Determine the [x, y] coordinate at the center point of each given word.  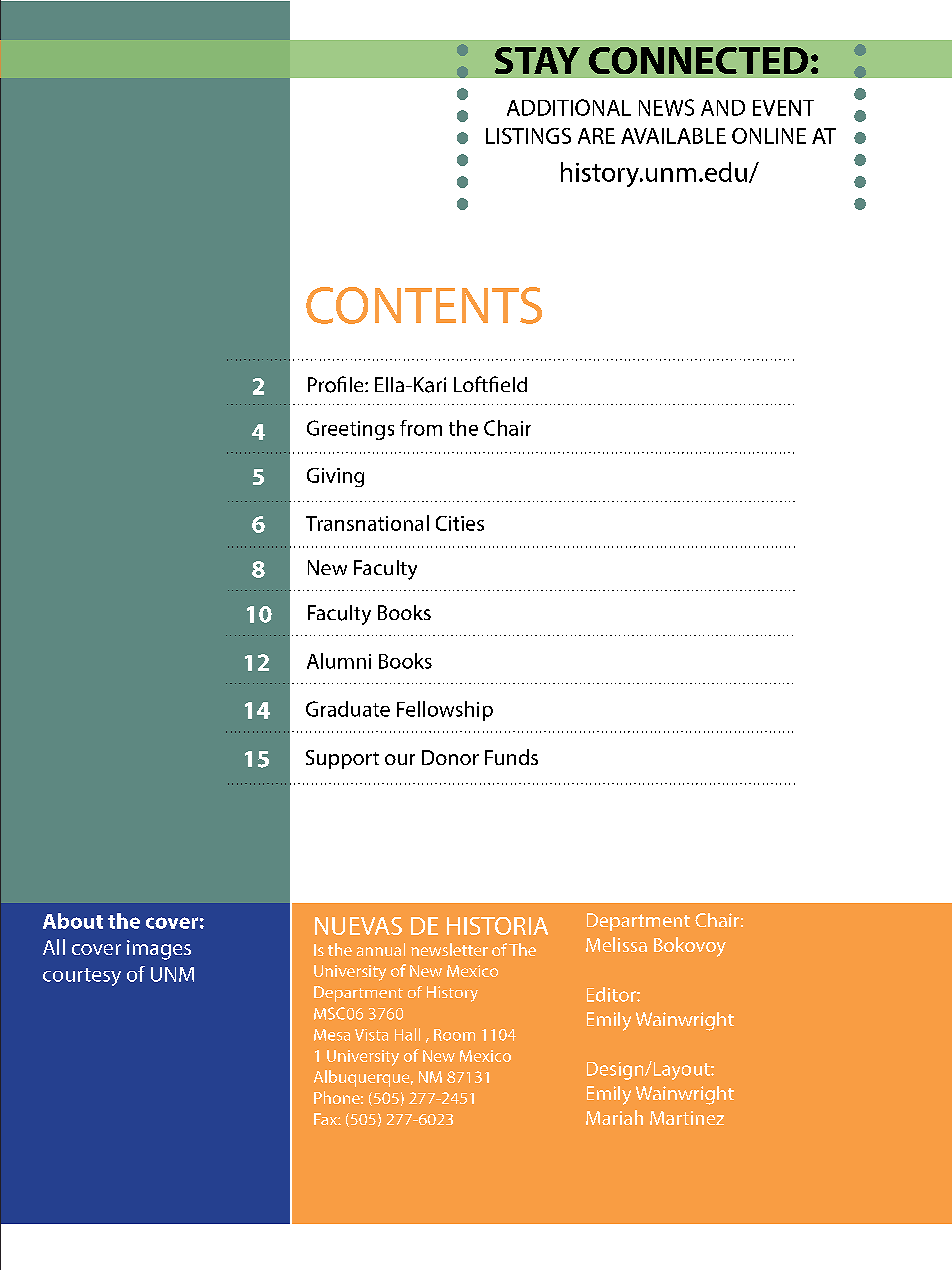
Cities [460, 523]
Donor [450, 757]
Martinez [687, 1118]
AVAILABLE [673, 136]
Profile [337, 384]
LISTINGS [528, 136]
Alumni [339, 661]
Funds [511, 757]
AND [723, 108]
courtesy [82, 977]
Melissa [616, 944]
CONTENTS [424, 305]
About [73, 921]
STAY [537, 60]
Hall [407, 1034]
